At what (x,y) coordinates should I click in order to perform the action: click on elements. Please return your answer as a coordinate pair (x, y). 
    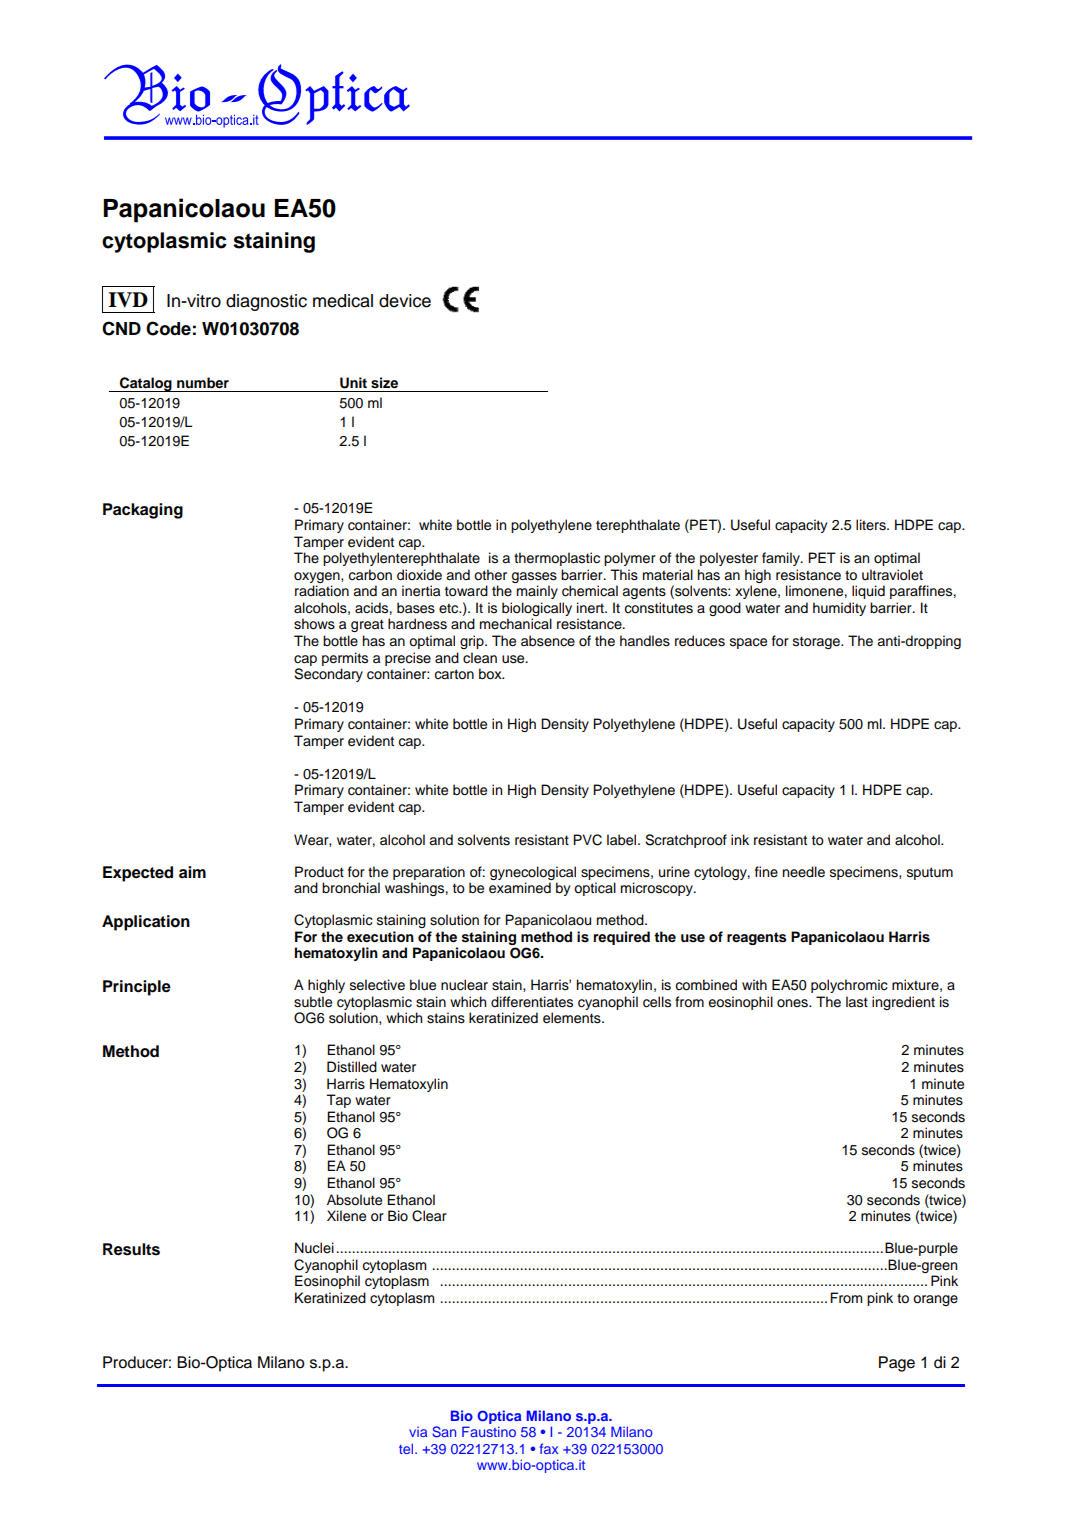
    Looking at the image, I should click on (573, 1018).
